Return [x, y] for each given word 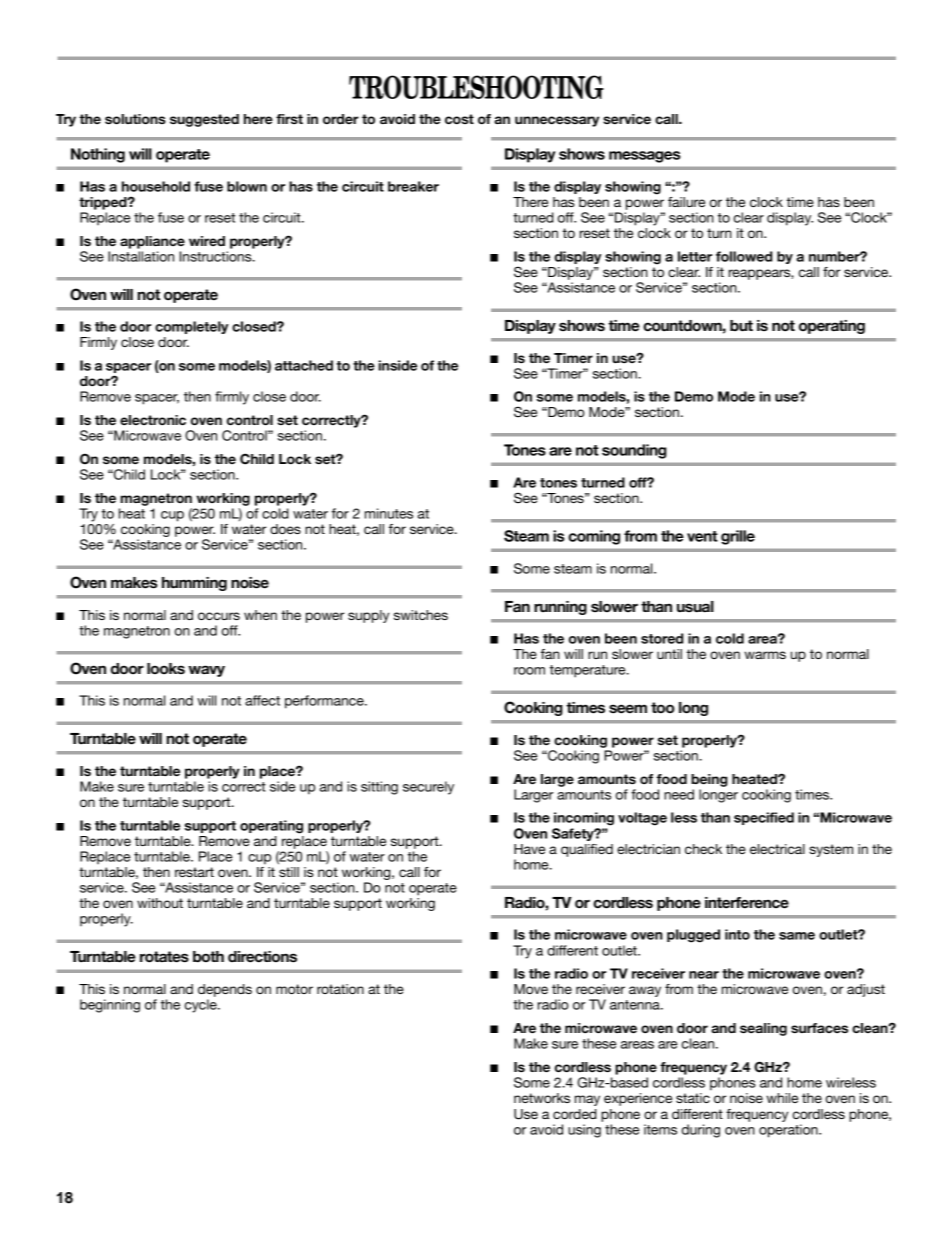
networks [542, 1098]
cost [459, 119]
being [709, 780]
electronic [153, 420]
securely [428, 788]
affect [262, 700]
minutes [389, 513]
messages [644, 157]
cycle [202, 1006]
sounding [634, 451]
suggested [204, 120]
